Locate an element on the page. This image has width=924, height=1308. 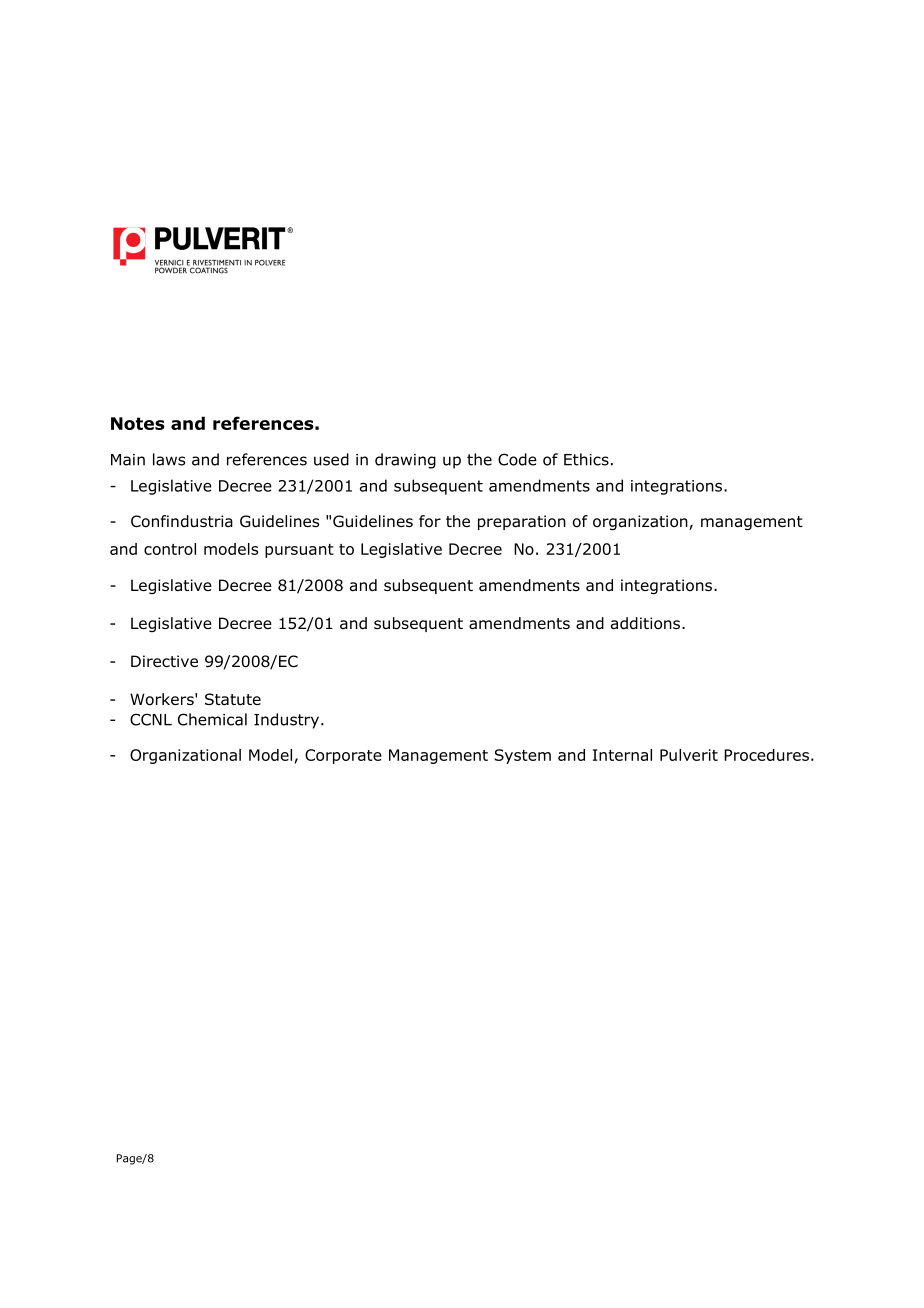
drawing is located at coordinates (405, 461).
